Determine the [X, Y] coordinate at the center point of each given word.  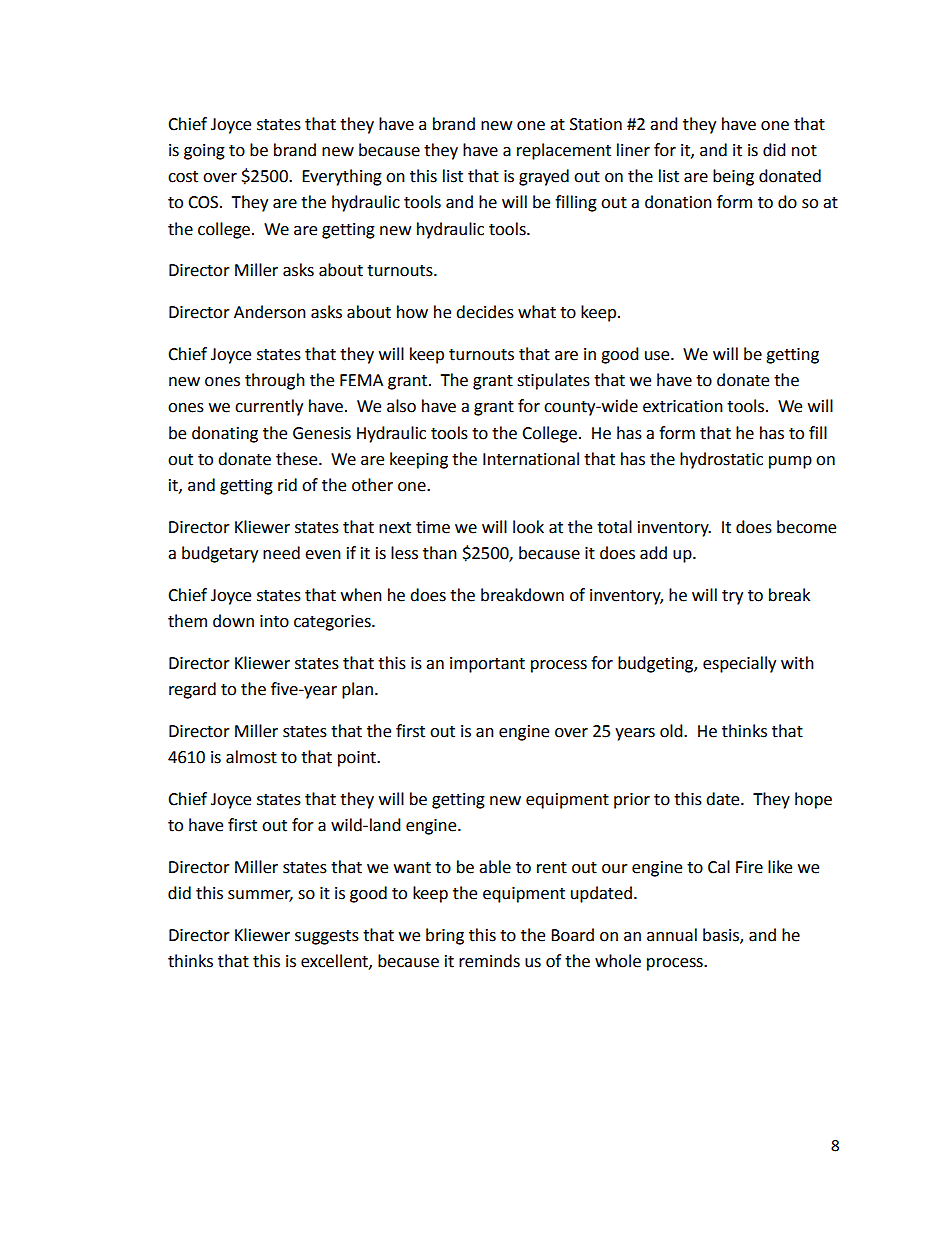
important [487, 665]
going [204, 152]
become [806, 527]
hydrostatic [721, 460]
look [528, 527]
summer [260, 896]
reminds [489, 961]
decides [485, 312]
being [733, 177]
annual [672, 935]
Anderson [270, 312]
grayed [544, 177]
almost [251, 757]
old [672, 731]
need [281, 553]
